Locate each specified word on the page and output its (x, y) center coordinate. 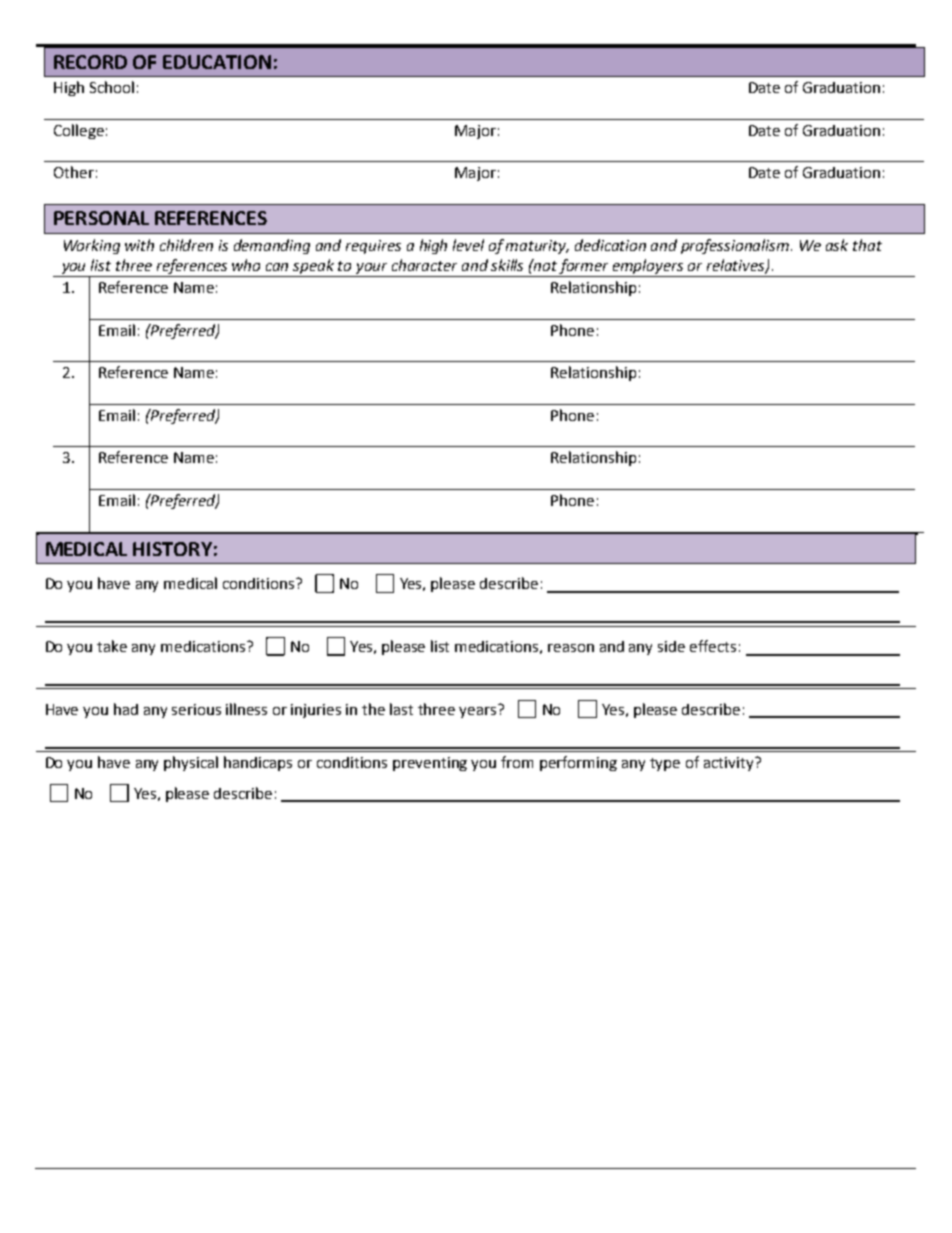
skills (507, 265)
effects (713, 646)
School (112, 87)
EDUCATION (217, 62)
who (246, 265)
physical (191, 763)
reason (571, 648)
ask (837, 245)
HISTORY (172, 549)
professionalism (736, 246)
